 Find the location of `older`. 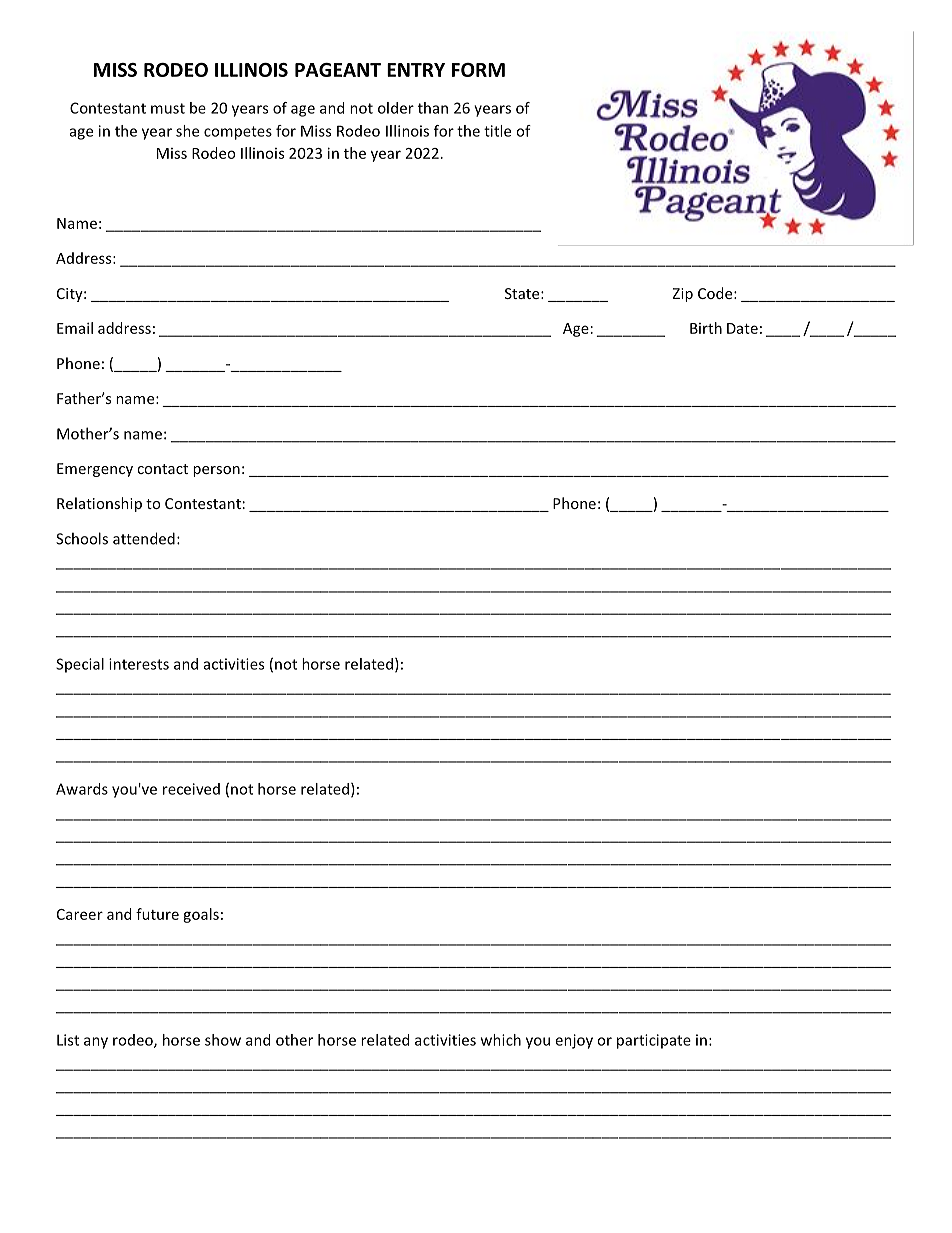

older is located at coordinates (396, 108).
